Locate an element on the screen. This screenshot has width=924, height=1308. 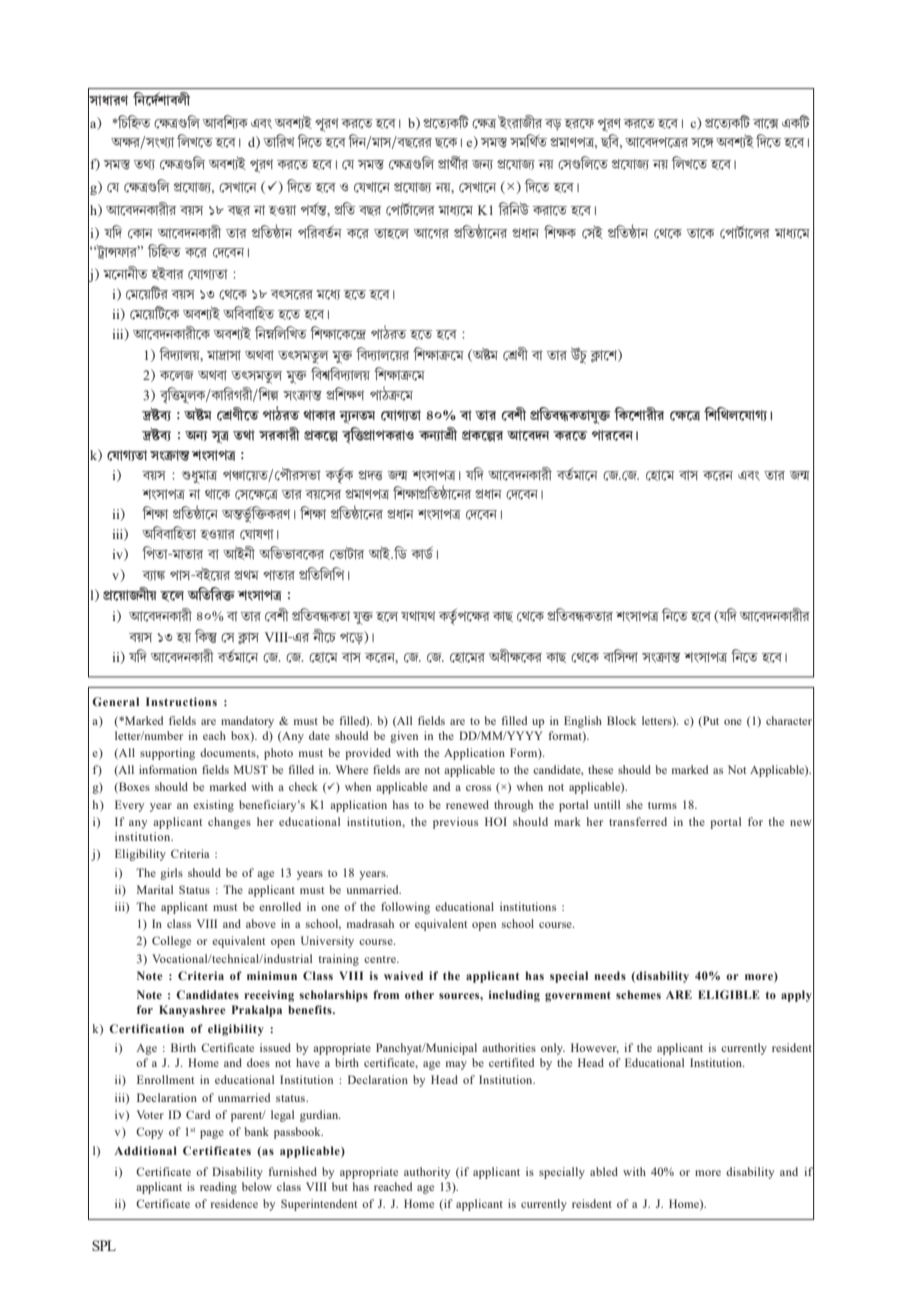
Enrollment is located at coordinates (165, 1079).
